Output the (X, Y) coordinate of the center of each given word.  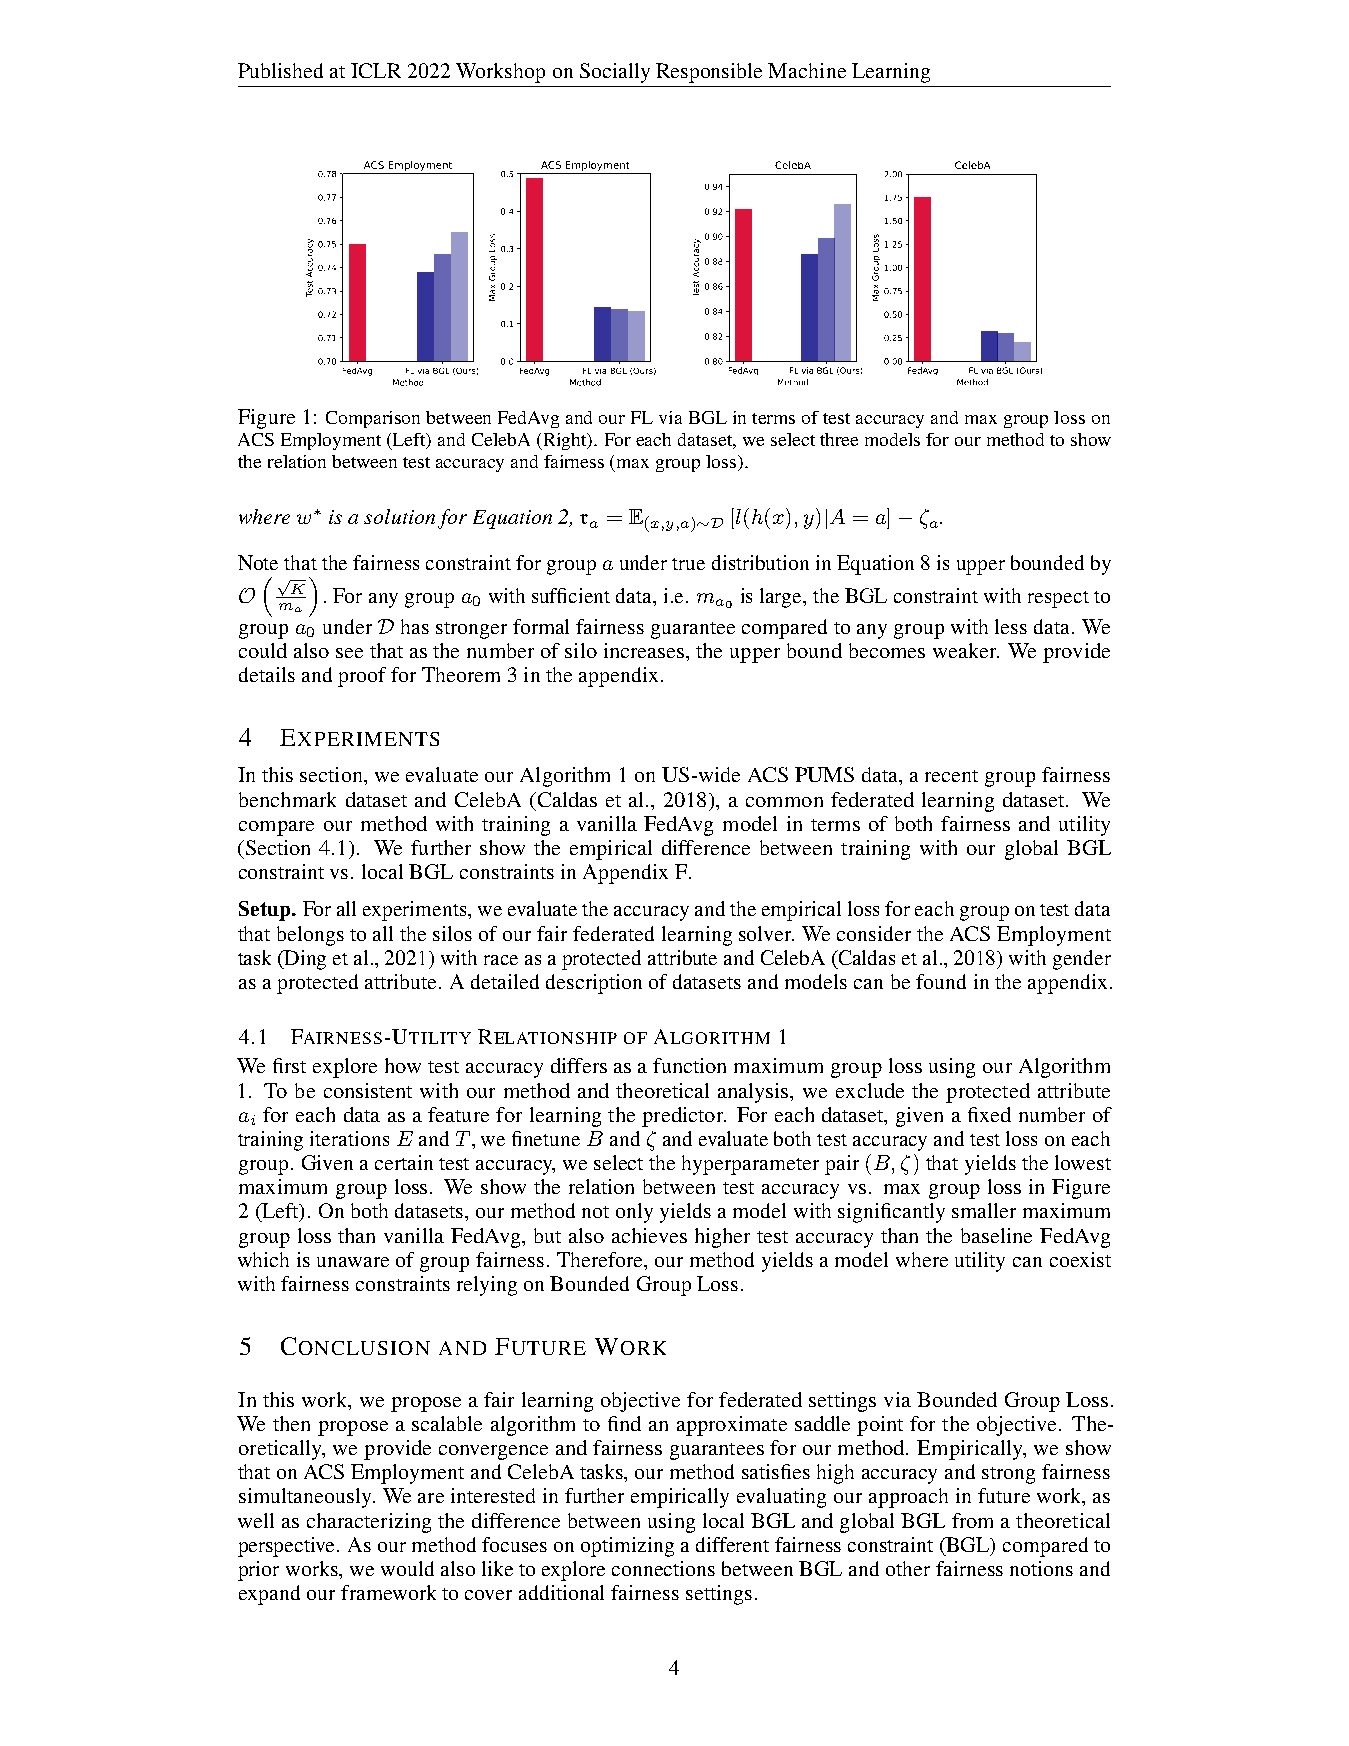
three (839, 439)
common (784, 802)
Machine (807, 70)
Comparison (373, 419)
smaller (984, 1210)
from (972, 1520)
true (688, 564)
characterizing (369, 1523)
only (634, 1213)
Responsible (709, 73)
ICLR (376, 70)
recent (951, 776)
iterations (349, 1138)
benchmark (287, 799)
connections (663, 1568)
